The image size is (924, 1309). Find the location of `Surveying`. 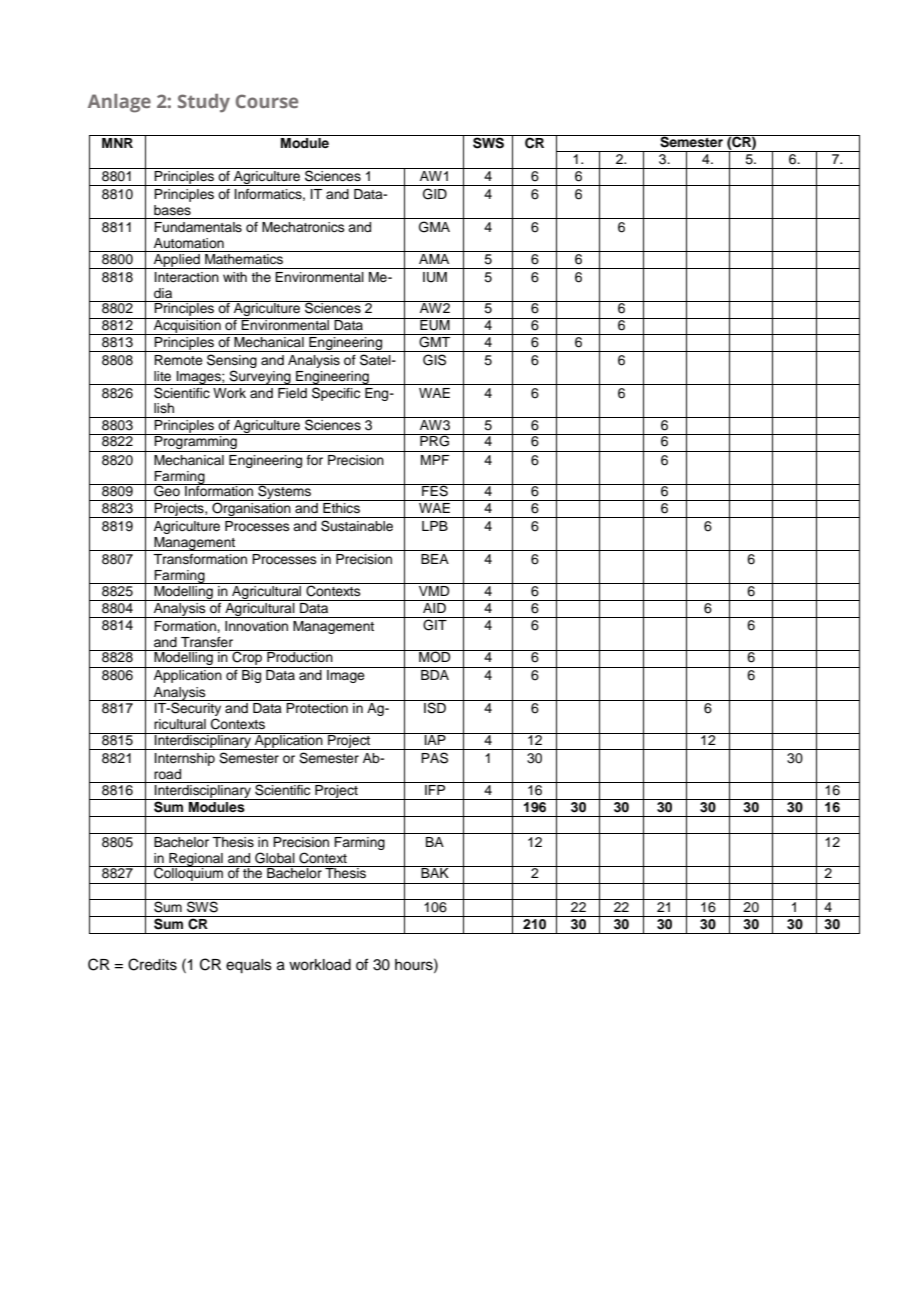

Surveying is located at coordinates (260, 377).
